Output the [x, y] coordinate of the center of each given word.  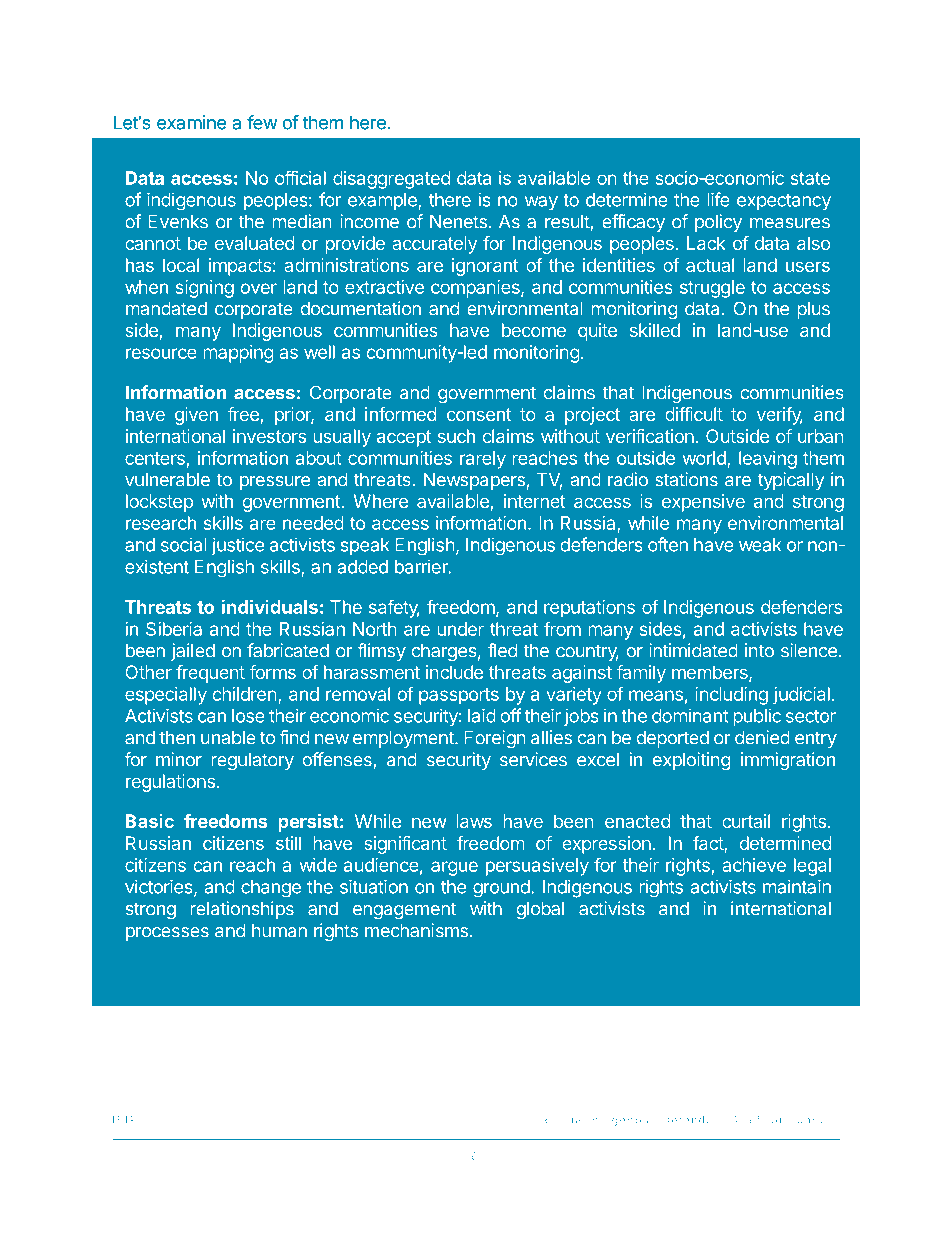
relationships [242, 910]
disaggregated [391, 180]
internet [535, 501]
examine [191, 122]
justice [238, 546]
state [810, 178]
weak [760, 545]
